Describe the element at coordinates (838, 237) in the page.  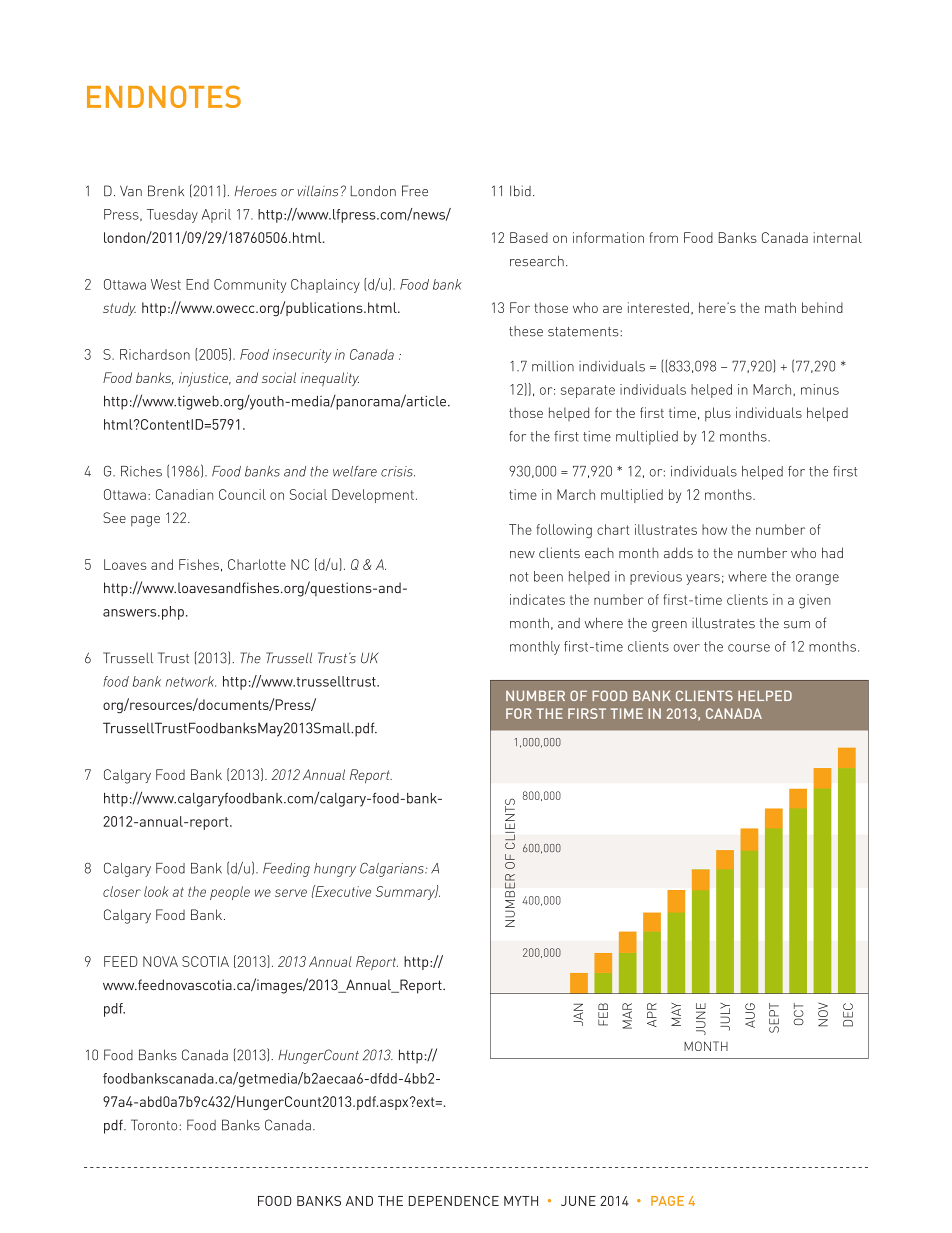
I see `internal` at that location.
